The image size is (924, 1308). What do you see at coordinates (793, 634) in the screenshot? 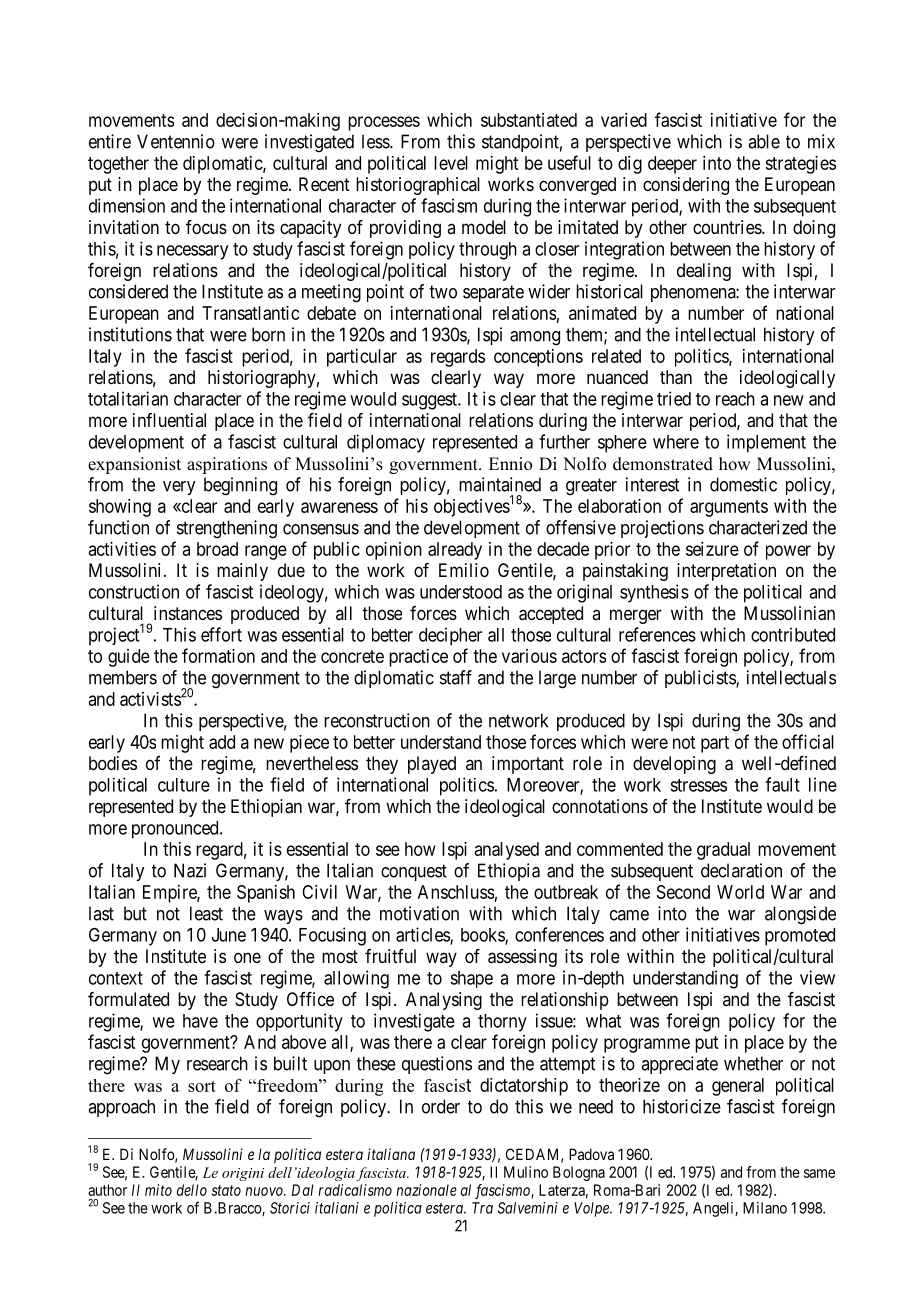
I see `contributed` at bounding box center [793, 634].
